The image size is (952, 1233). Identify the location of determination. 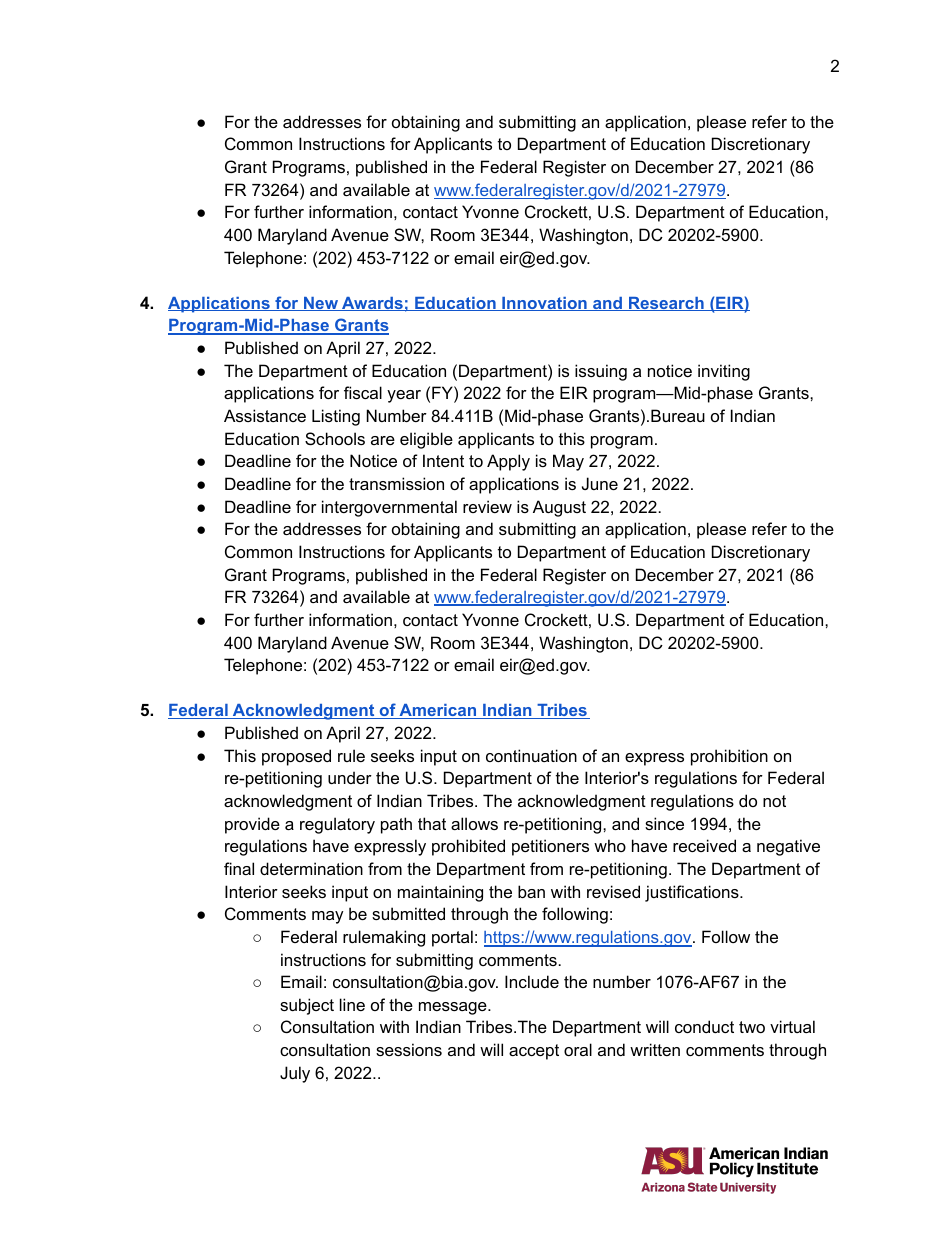
(311, 868).
